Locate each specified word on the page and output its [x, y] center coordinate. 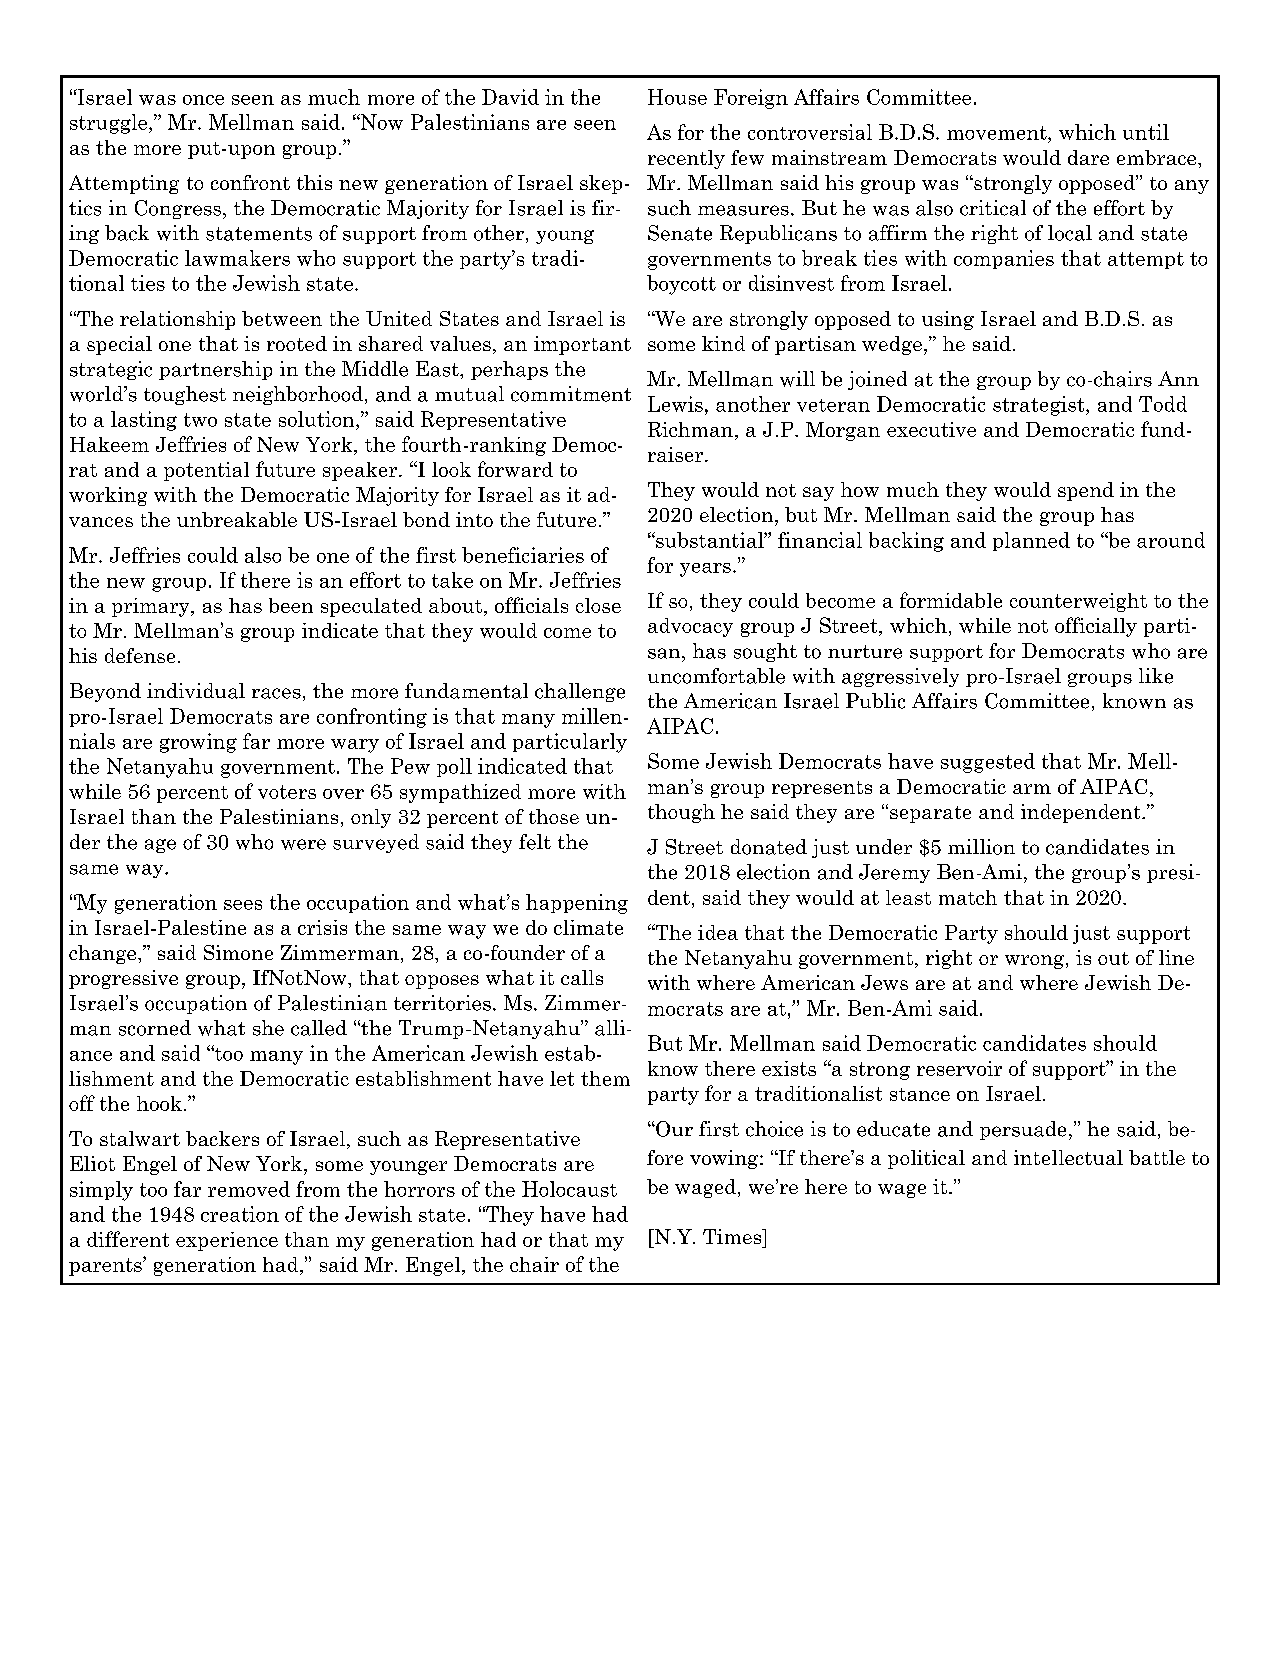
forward [515, 469]
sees [243, 905]
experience [227, 1241]
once [203, 100]
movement [998, 133]
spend [1086, 491]
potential [206, 471]
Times [733, 1236]
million [981, 847]
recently [686, 159]
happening [577, 904]
